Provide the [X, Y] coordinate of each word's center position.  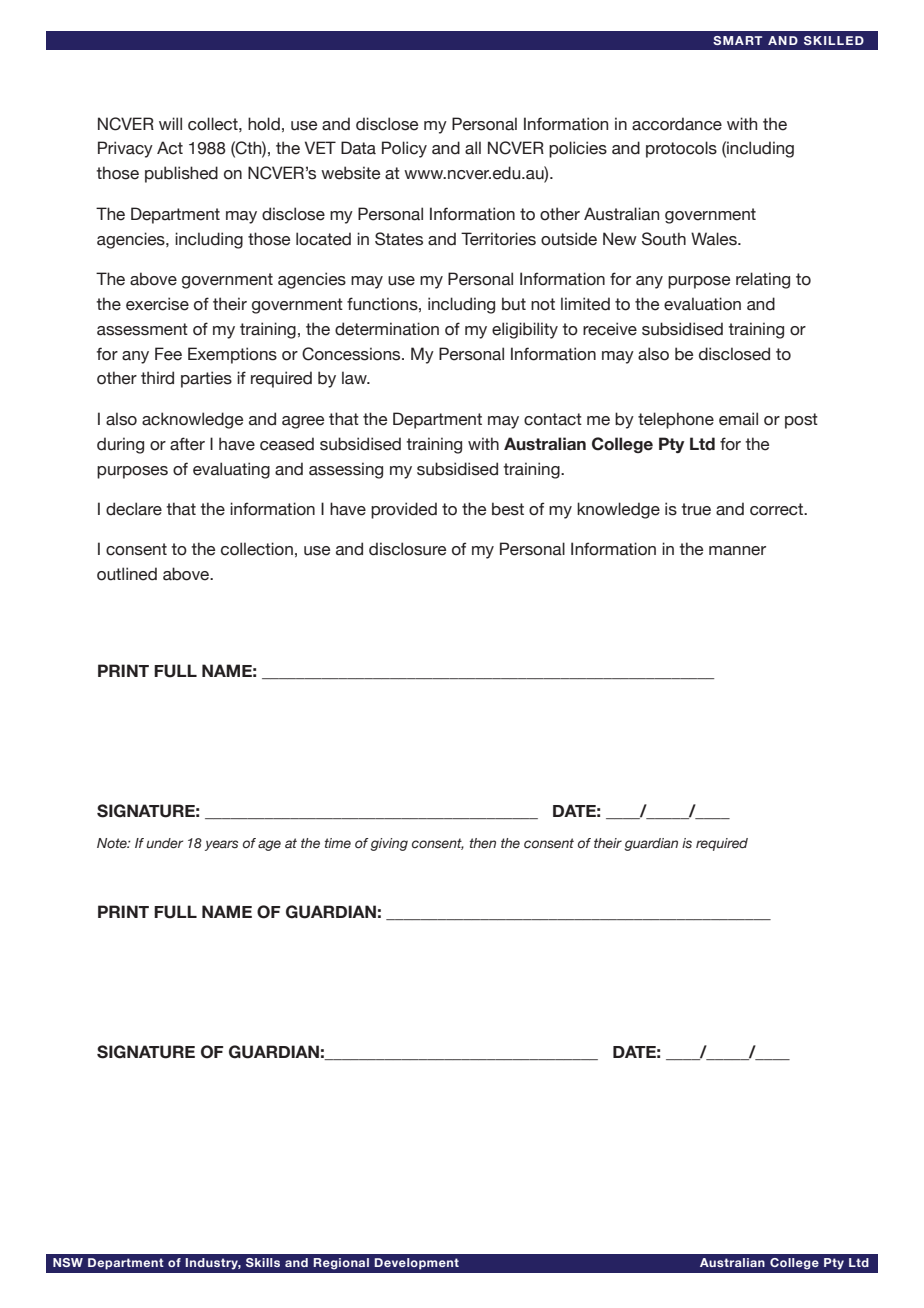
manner [737, 551]
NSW [68, 1262]
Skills [263, 1262]
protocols [681, 149]
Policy [404, 149]
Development [417, 1264]
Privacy [125, 149]
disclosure [407, 549]
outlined [127, 574]
